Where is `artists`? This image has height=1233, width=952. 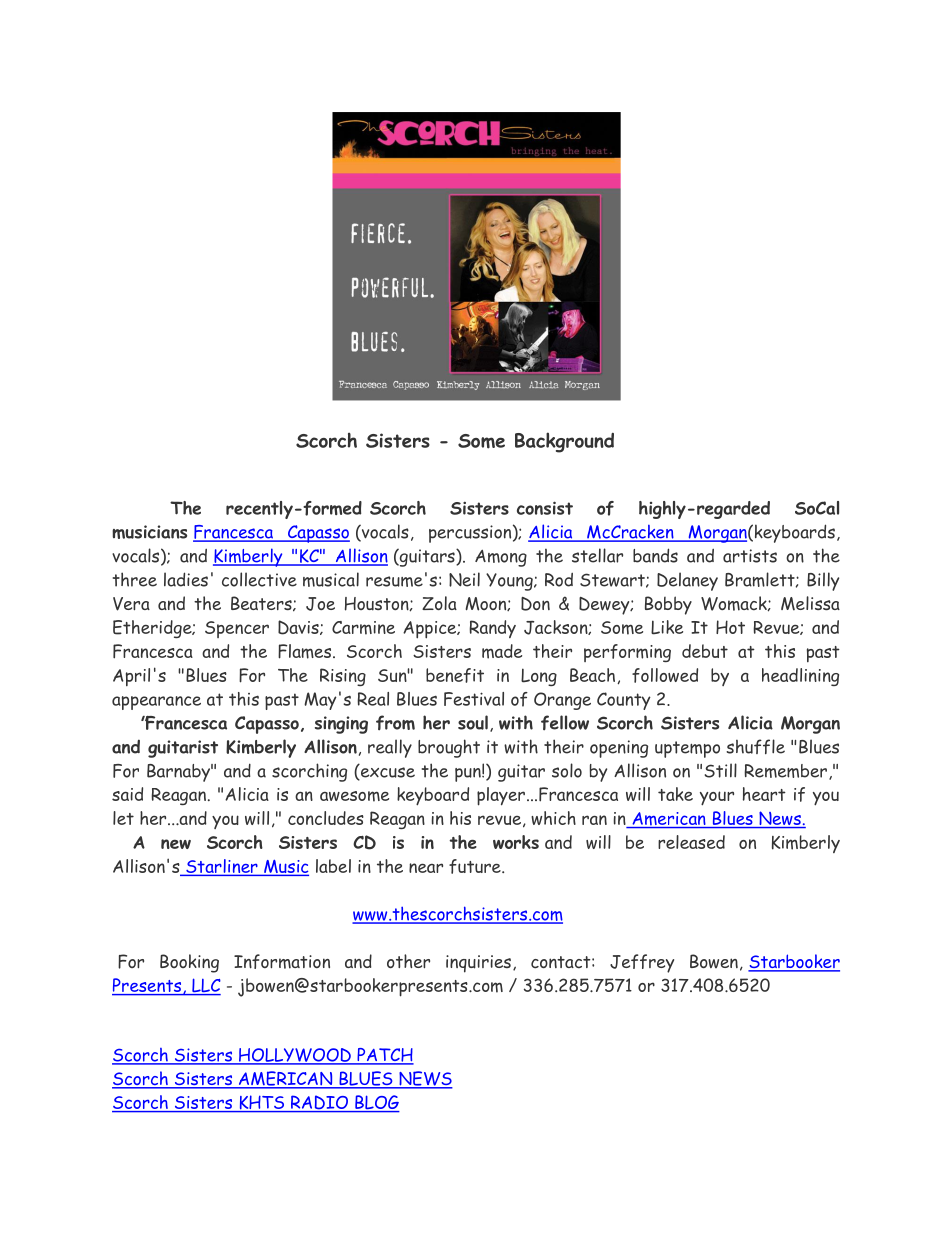 artists is located at coordinates (750, 556).
